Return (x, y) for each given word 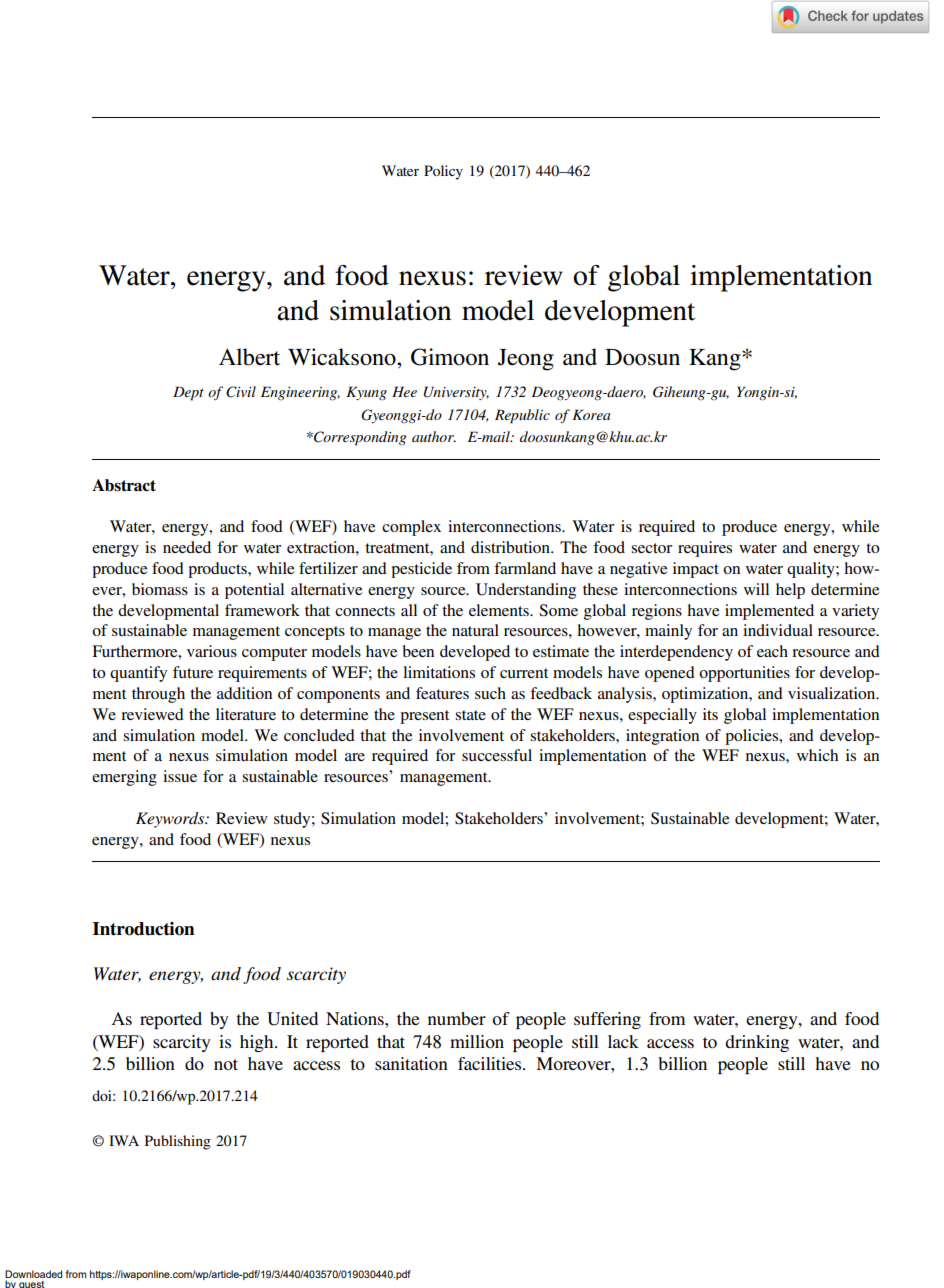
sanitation (411, 1063)
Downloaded (33, 1274)
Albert (249, 357)
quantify (138, 674)
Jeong (526, 360)
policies (753, 737)
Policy (443, 172)
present (424, 717)
